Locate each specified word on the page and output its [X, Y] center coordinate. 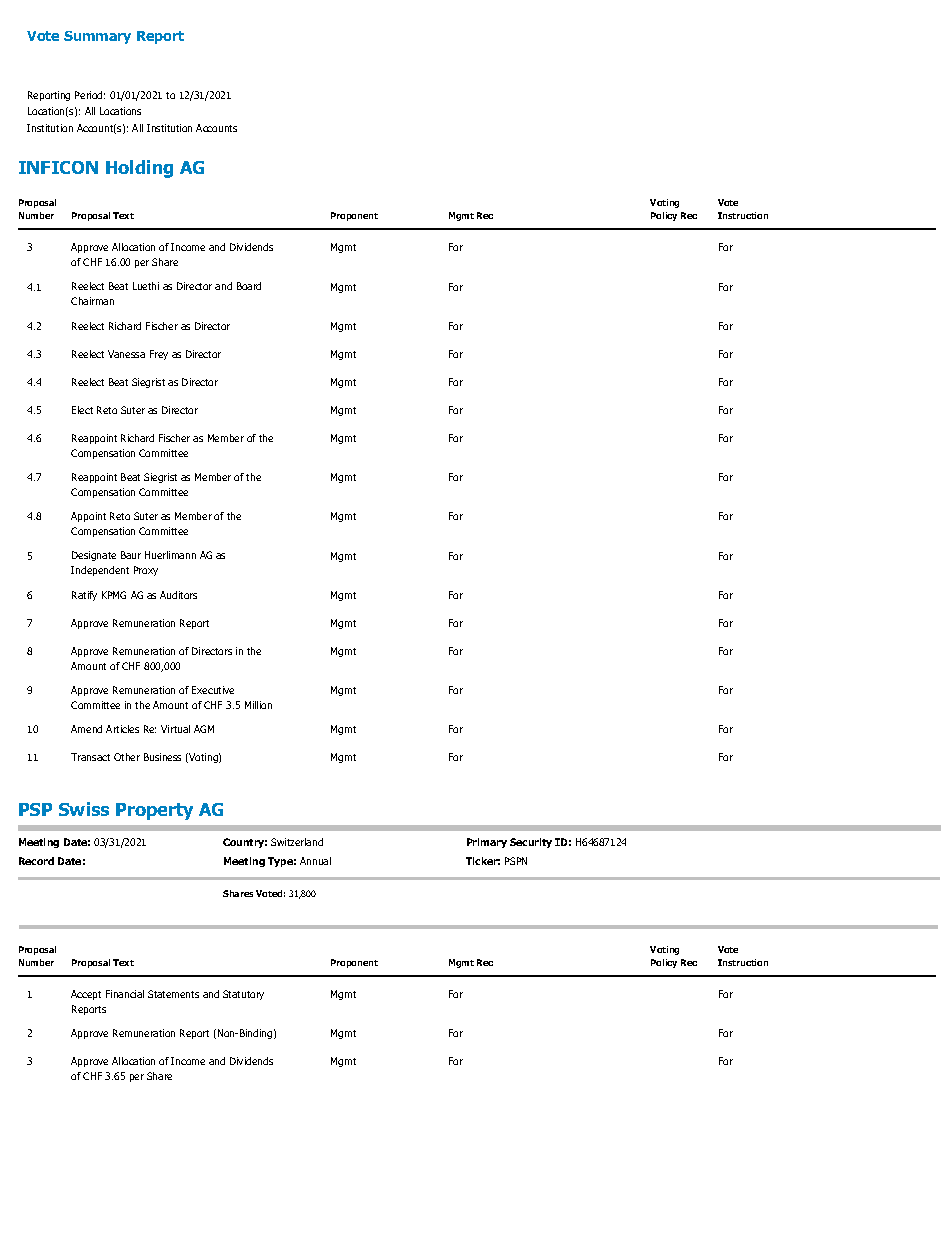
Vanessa [126, 354]
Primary [487, 843]
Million [258, 705]
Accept [86, 995]
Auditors [178, 595]
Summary [97, 37]
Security [531, 843]
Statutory [243, 995]
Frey [159, 355]
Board [249, 286]
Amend [86, 729]
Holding [139, 169]
